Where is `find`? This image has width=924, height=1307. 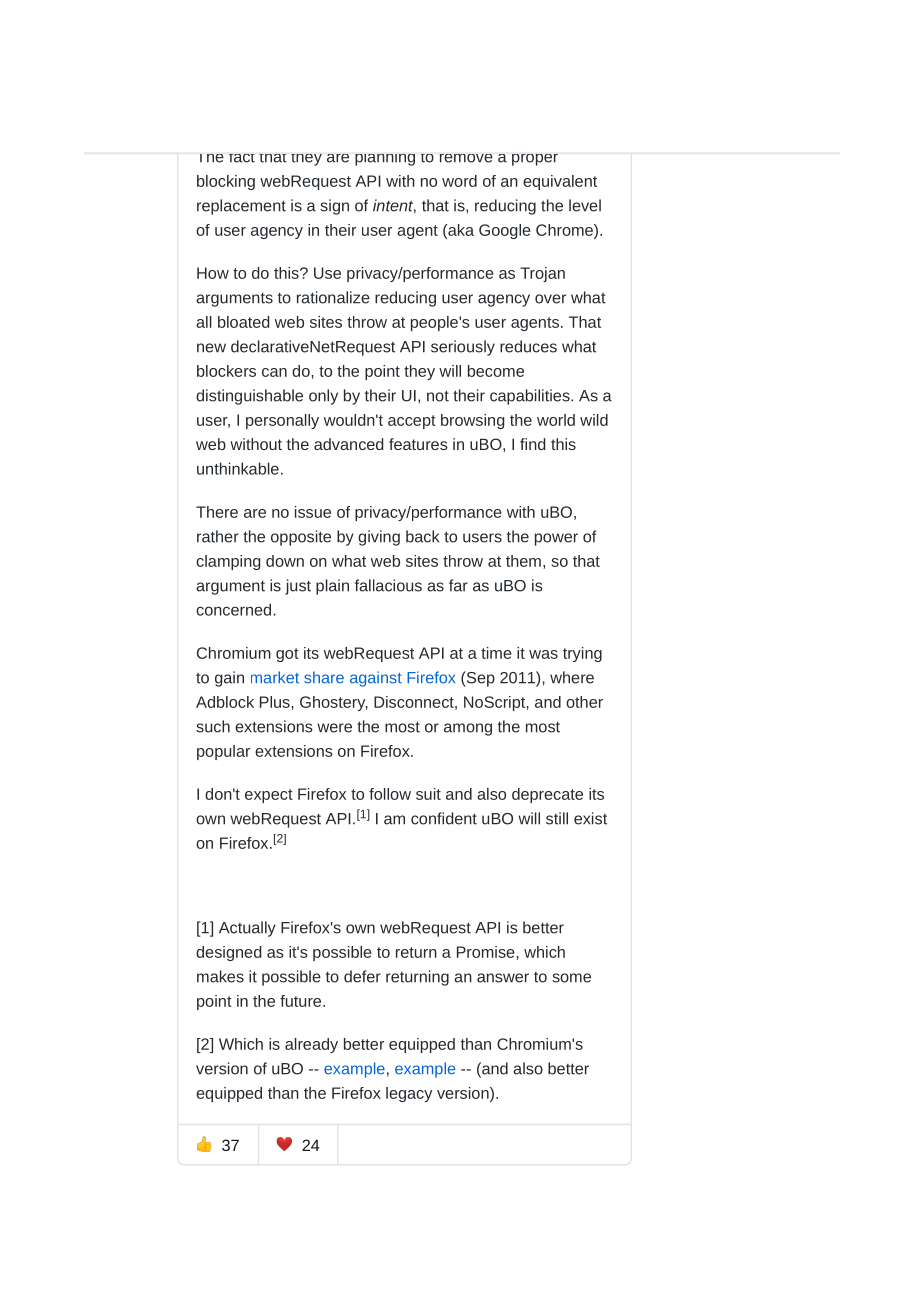 find is located at coordinates (533, 444).
